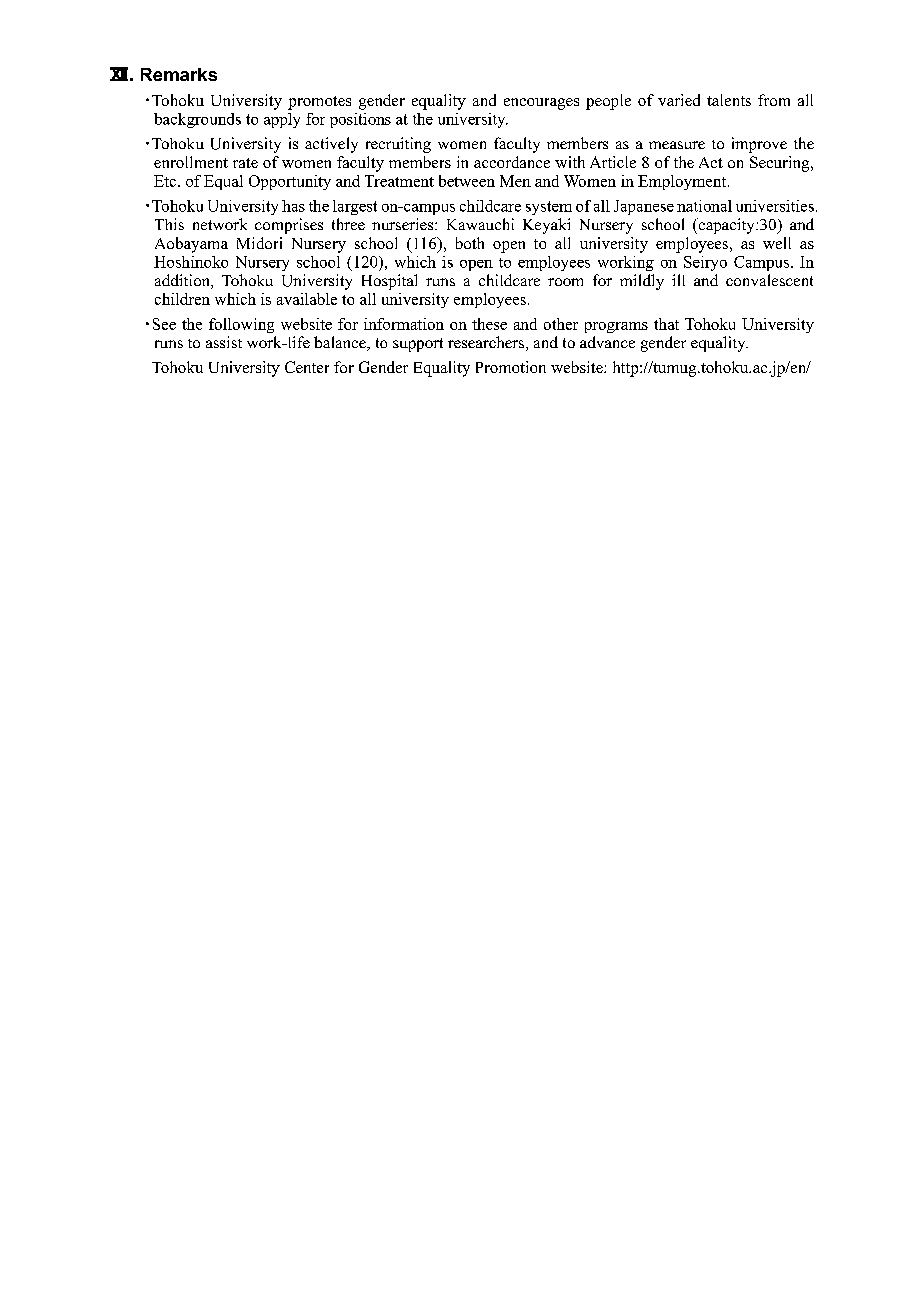  Describe the element at coordinates (729, 100) in the screenshot. I see `talents` at that location.
